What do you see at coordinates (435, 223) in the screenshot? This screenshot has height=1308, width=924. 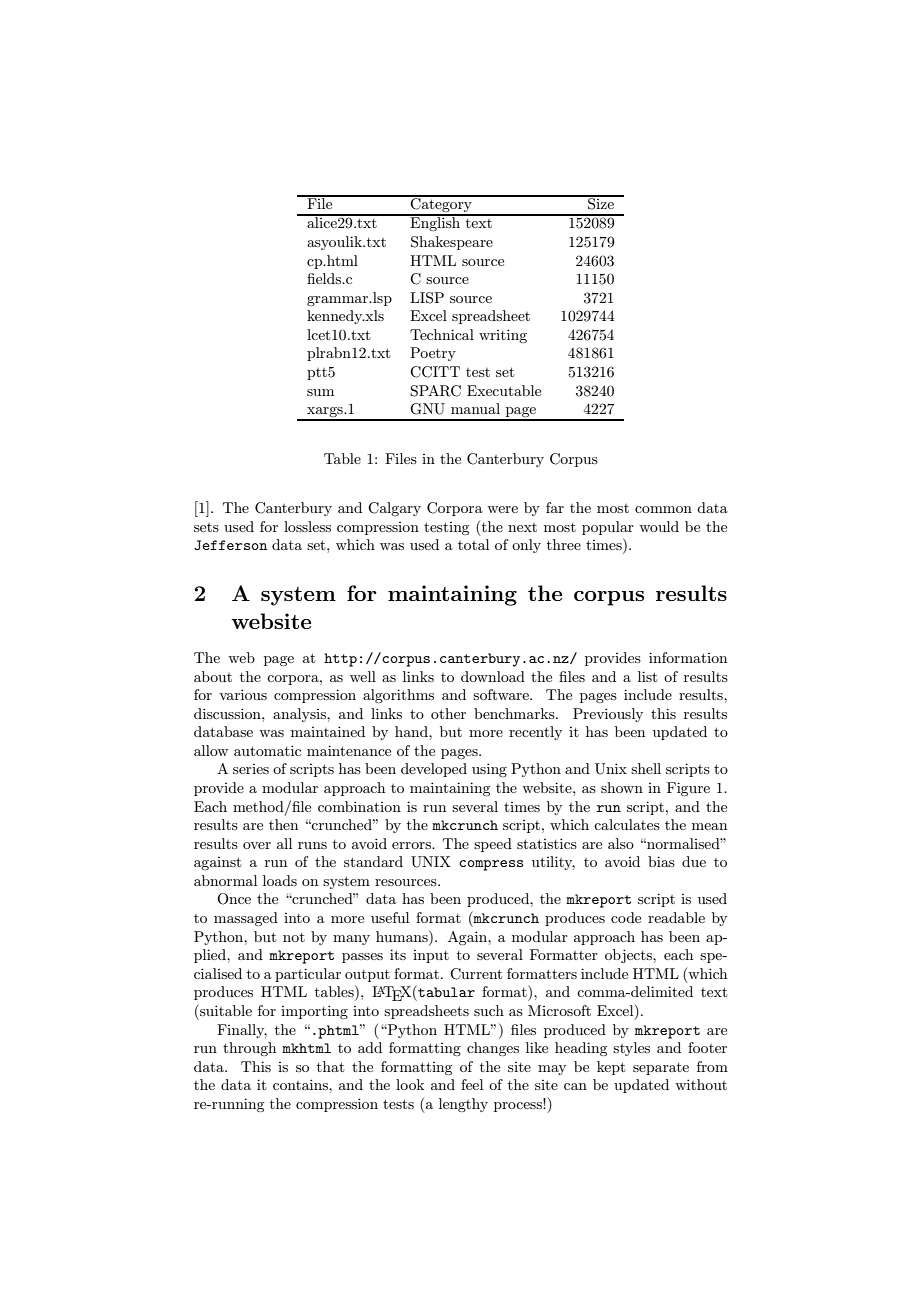 I see `English` at bounding box center [435, 223].
